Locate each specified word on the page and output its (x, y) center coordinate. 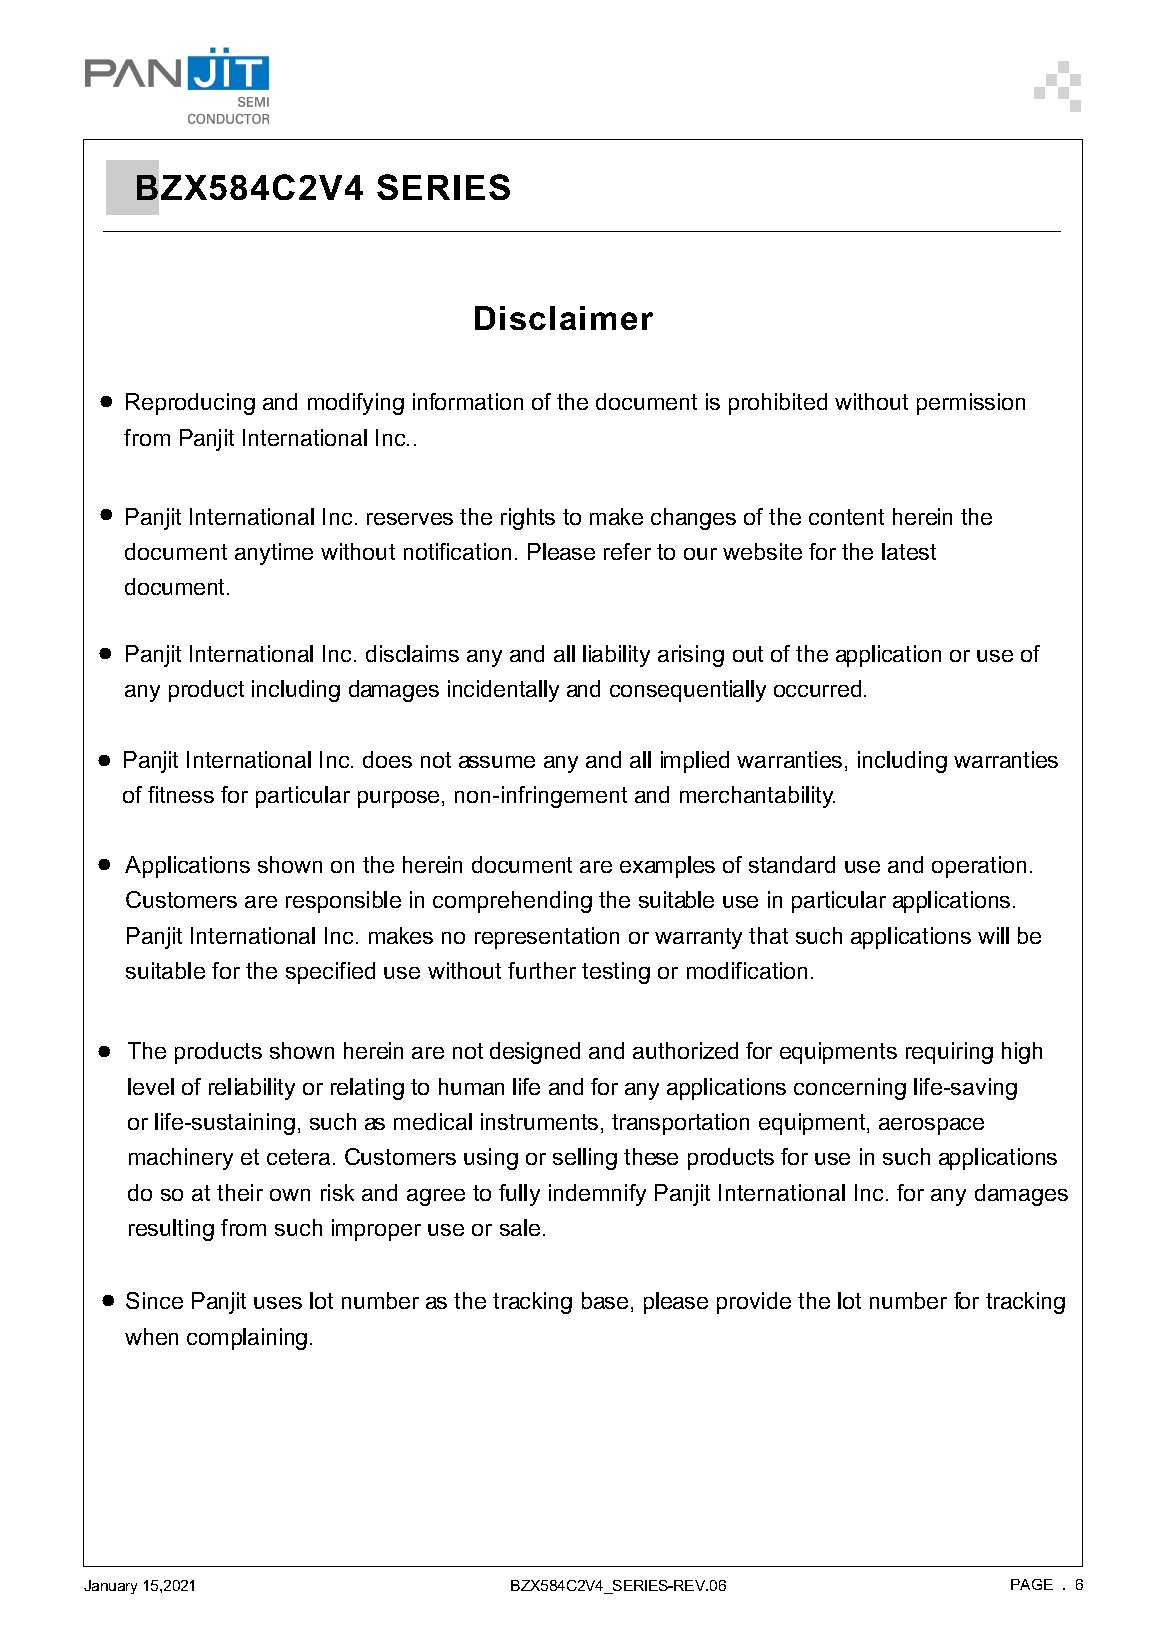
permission (971, 404)
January (110, 1587)
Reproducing (190, 404)
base (605, 1300)
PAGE (1032, 1584)
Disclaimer (564, 318)
